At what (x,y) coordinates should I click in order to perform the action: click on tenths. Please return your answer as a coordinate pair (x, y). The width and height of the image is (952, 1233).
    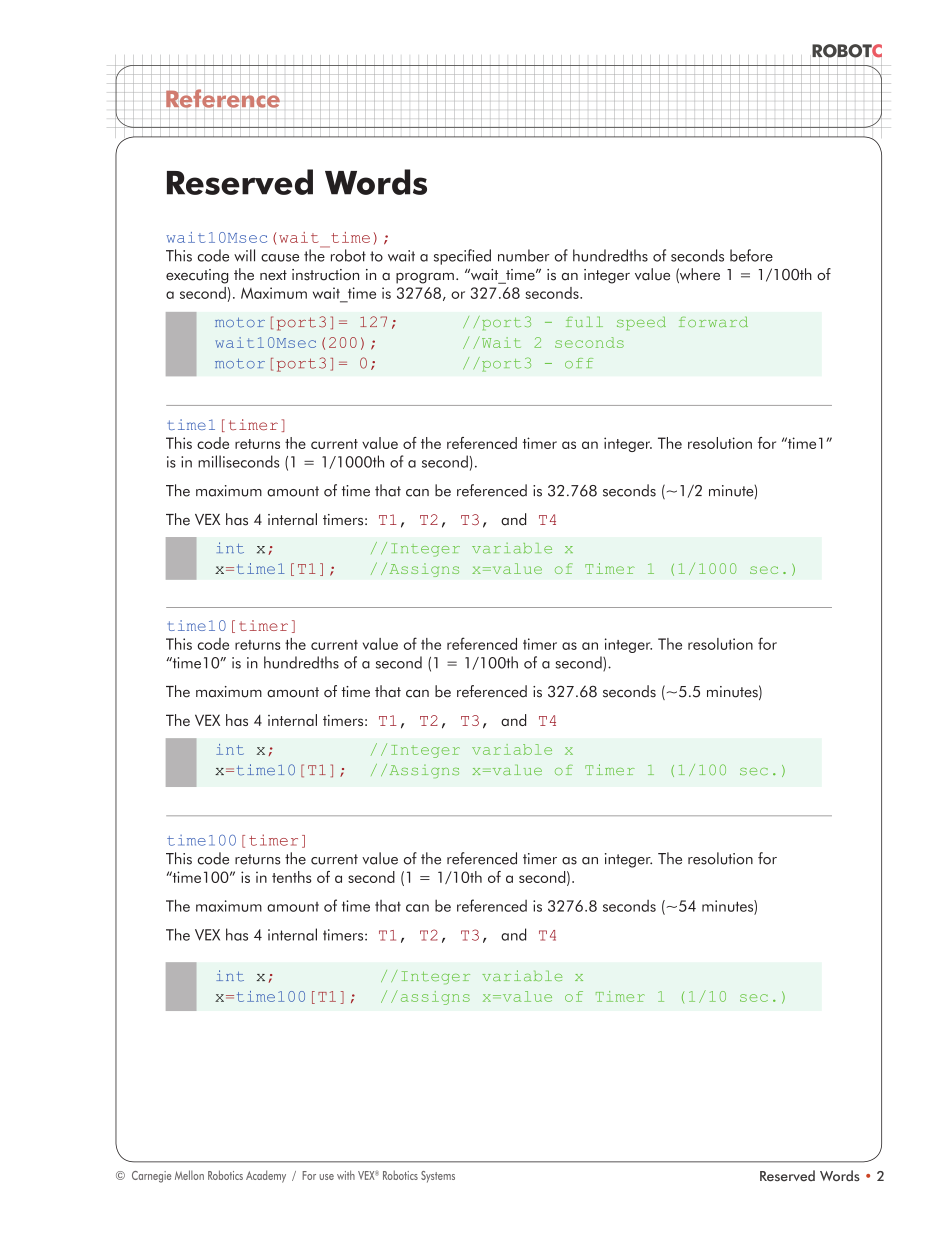
    Looking at the image, I should click on (291, 877).
